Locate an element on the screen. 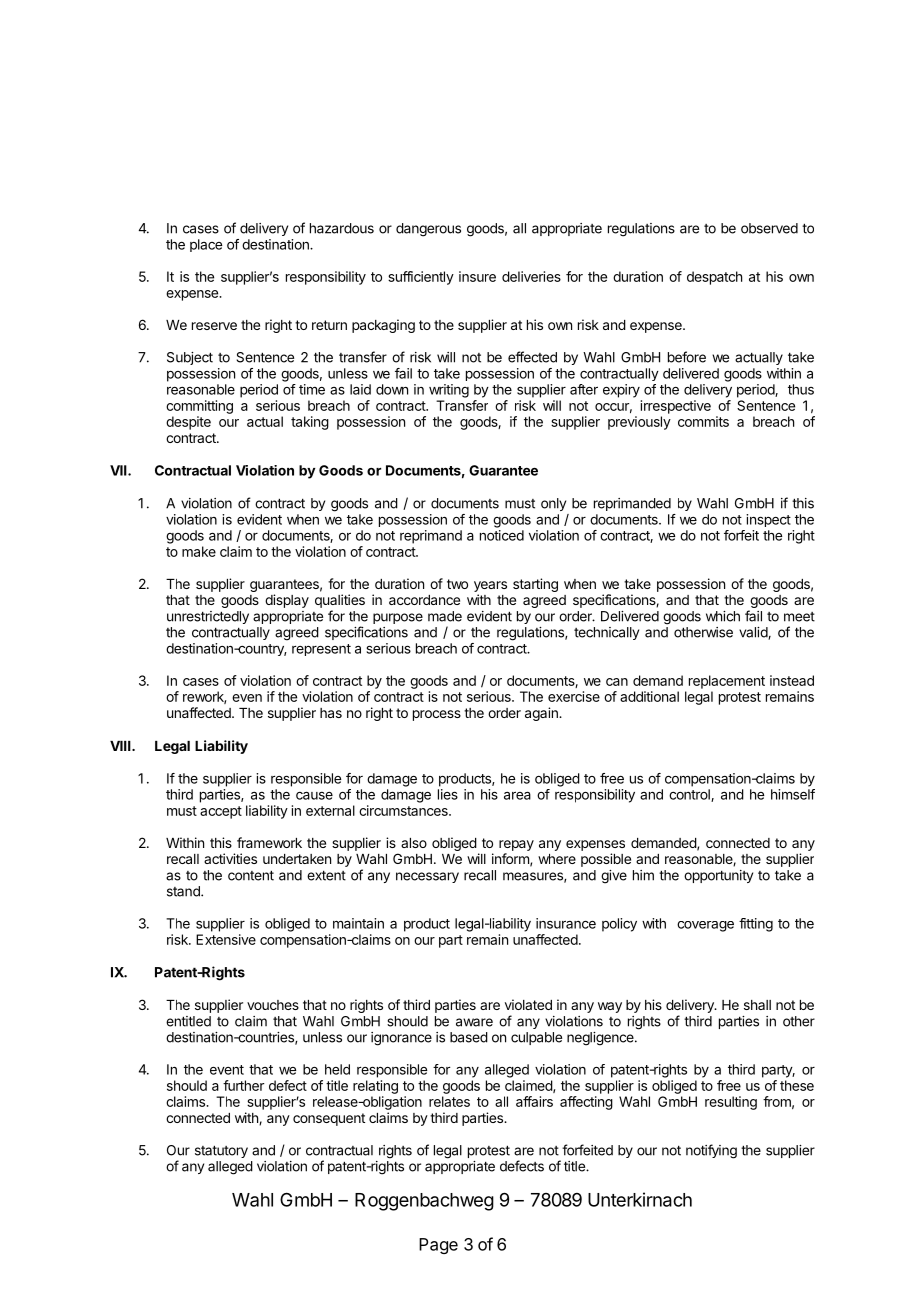 The height and width of the screenshot is (1308, 924). despatch is located at coordinates (714, 278).
